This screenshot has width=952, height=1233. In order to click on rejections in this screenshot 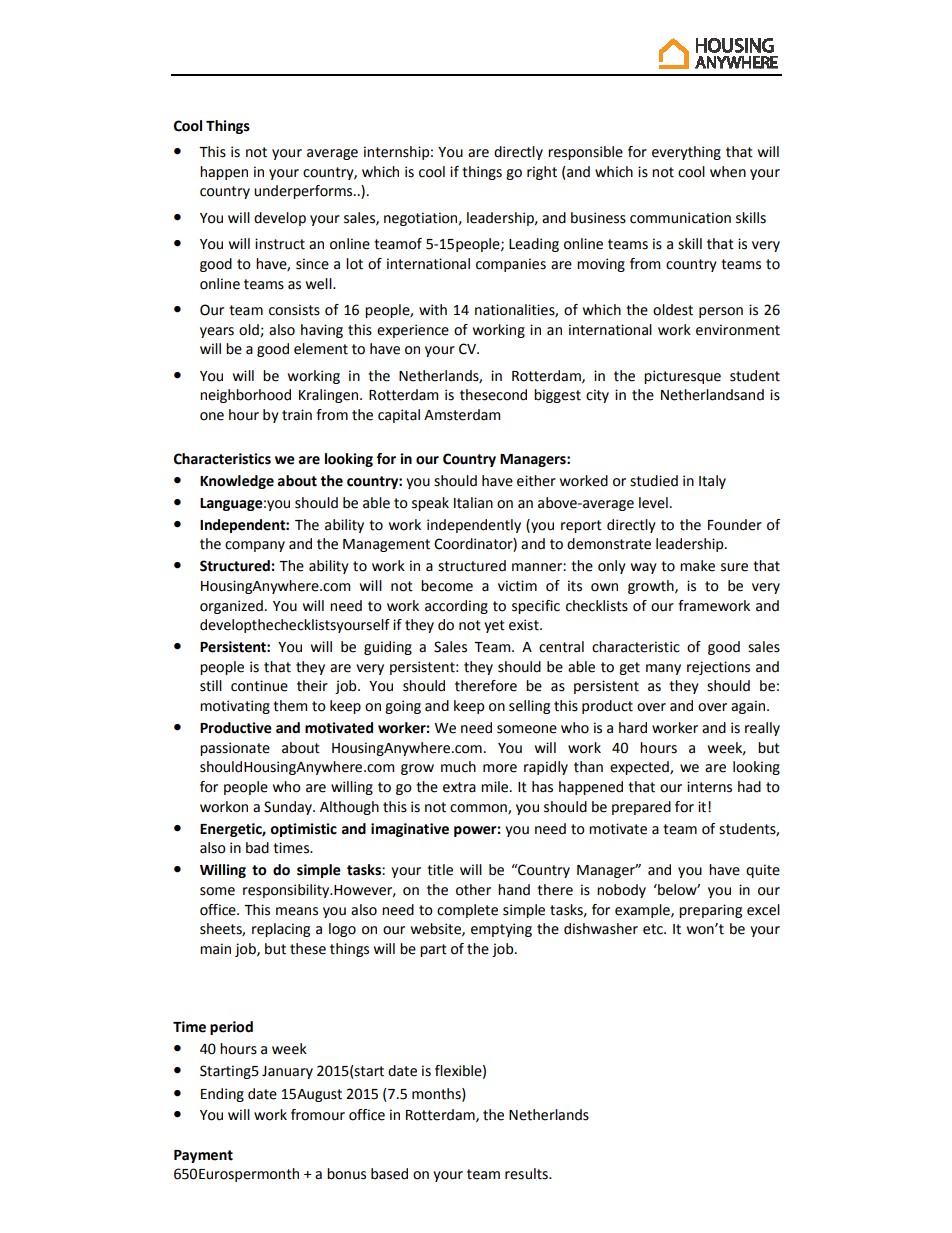, I will do `click(718, 668)`.
